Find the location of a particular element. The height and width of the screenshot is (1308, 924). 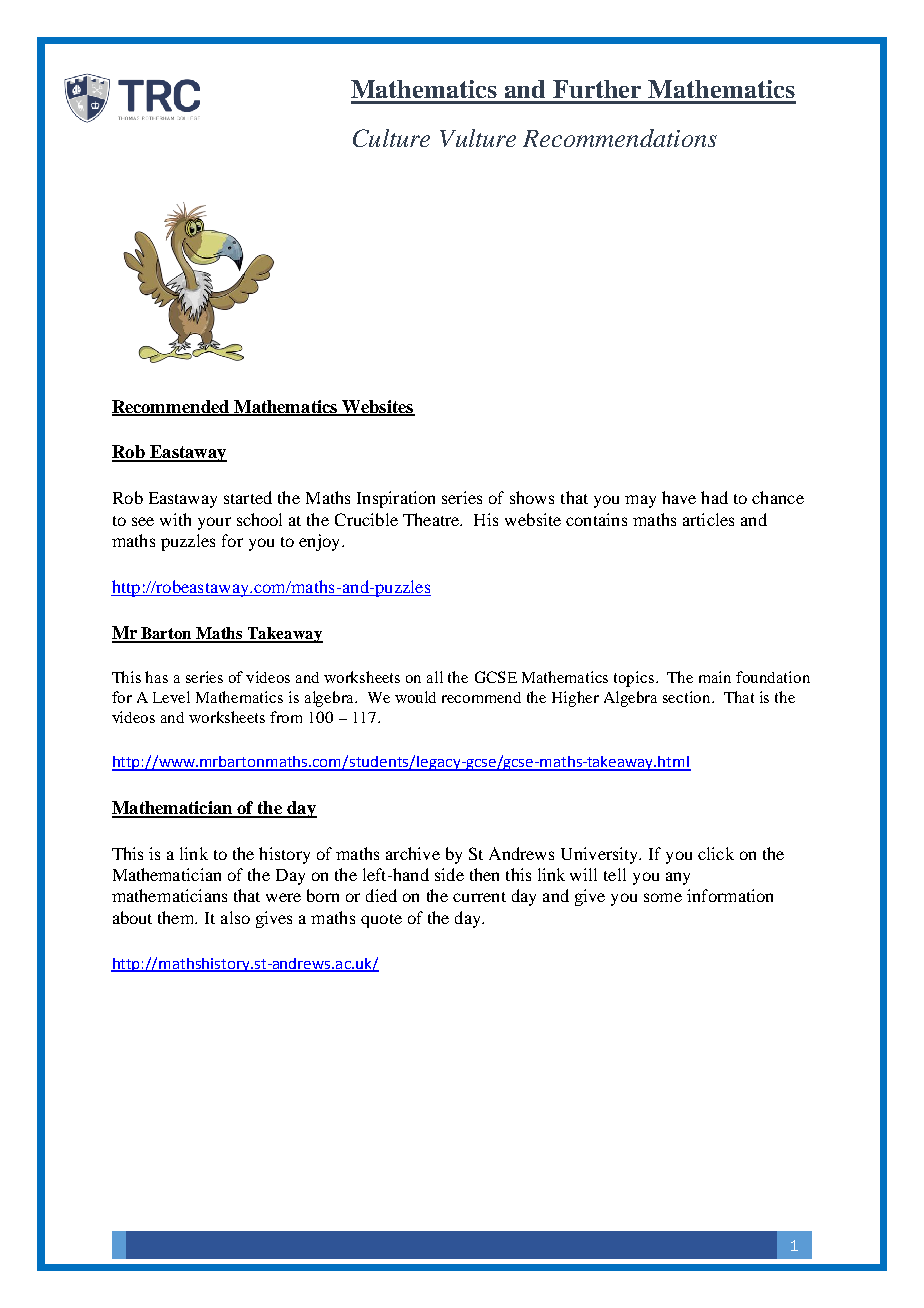

started is located at coordinates (248, 497).
